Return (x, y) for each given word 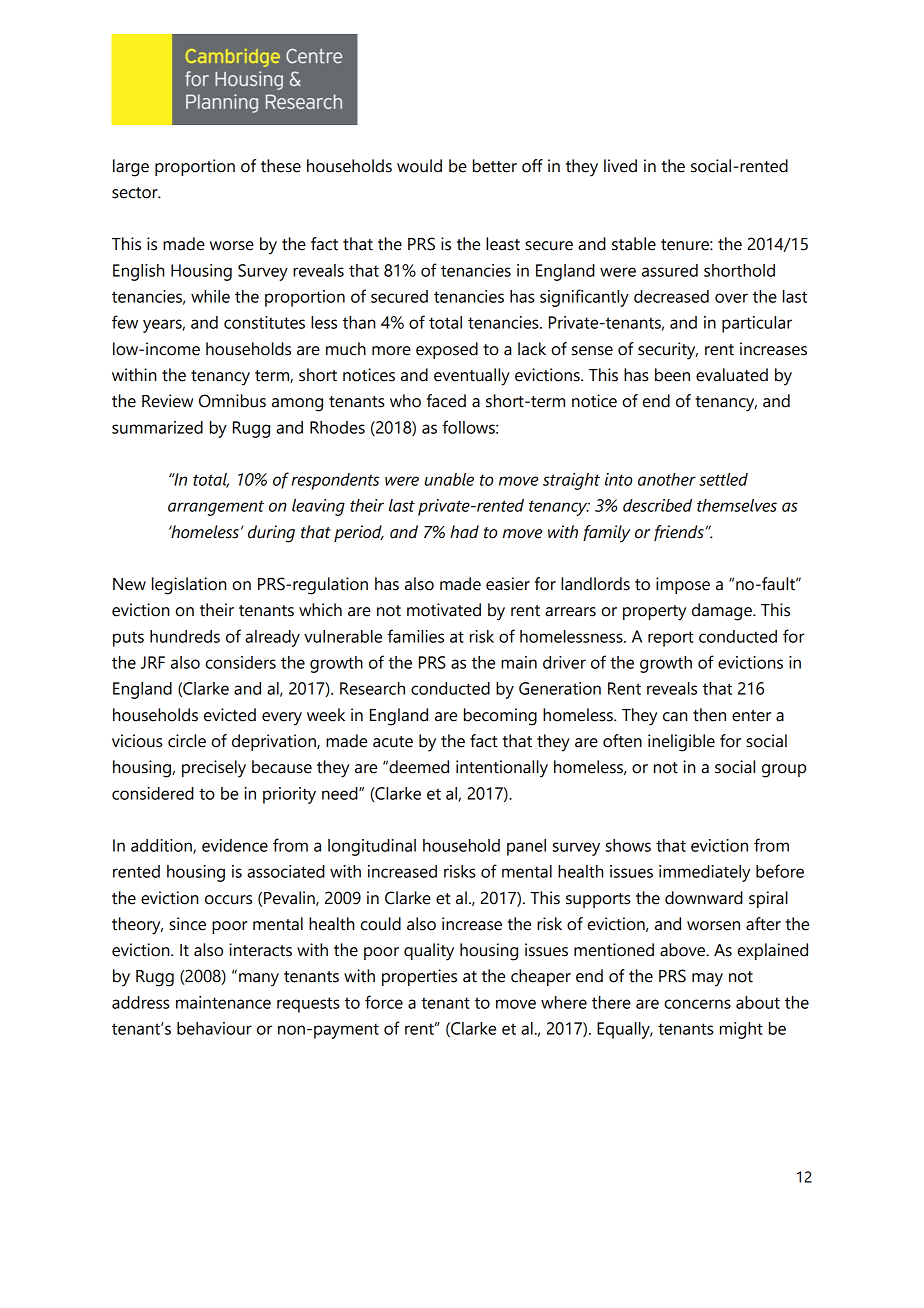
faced (446, 401)
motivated (444, 610)
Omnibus (232, 401)
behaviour (214, 1028)
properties (419, 977)
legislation (189, 586)
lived (620, 166)
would (419, 166)
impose (683, 585)
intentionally (502, 769)
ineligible (681, 743)
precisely (214, 769)
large (131, 168)
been (672, 375)
